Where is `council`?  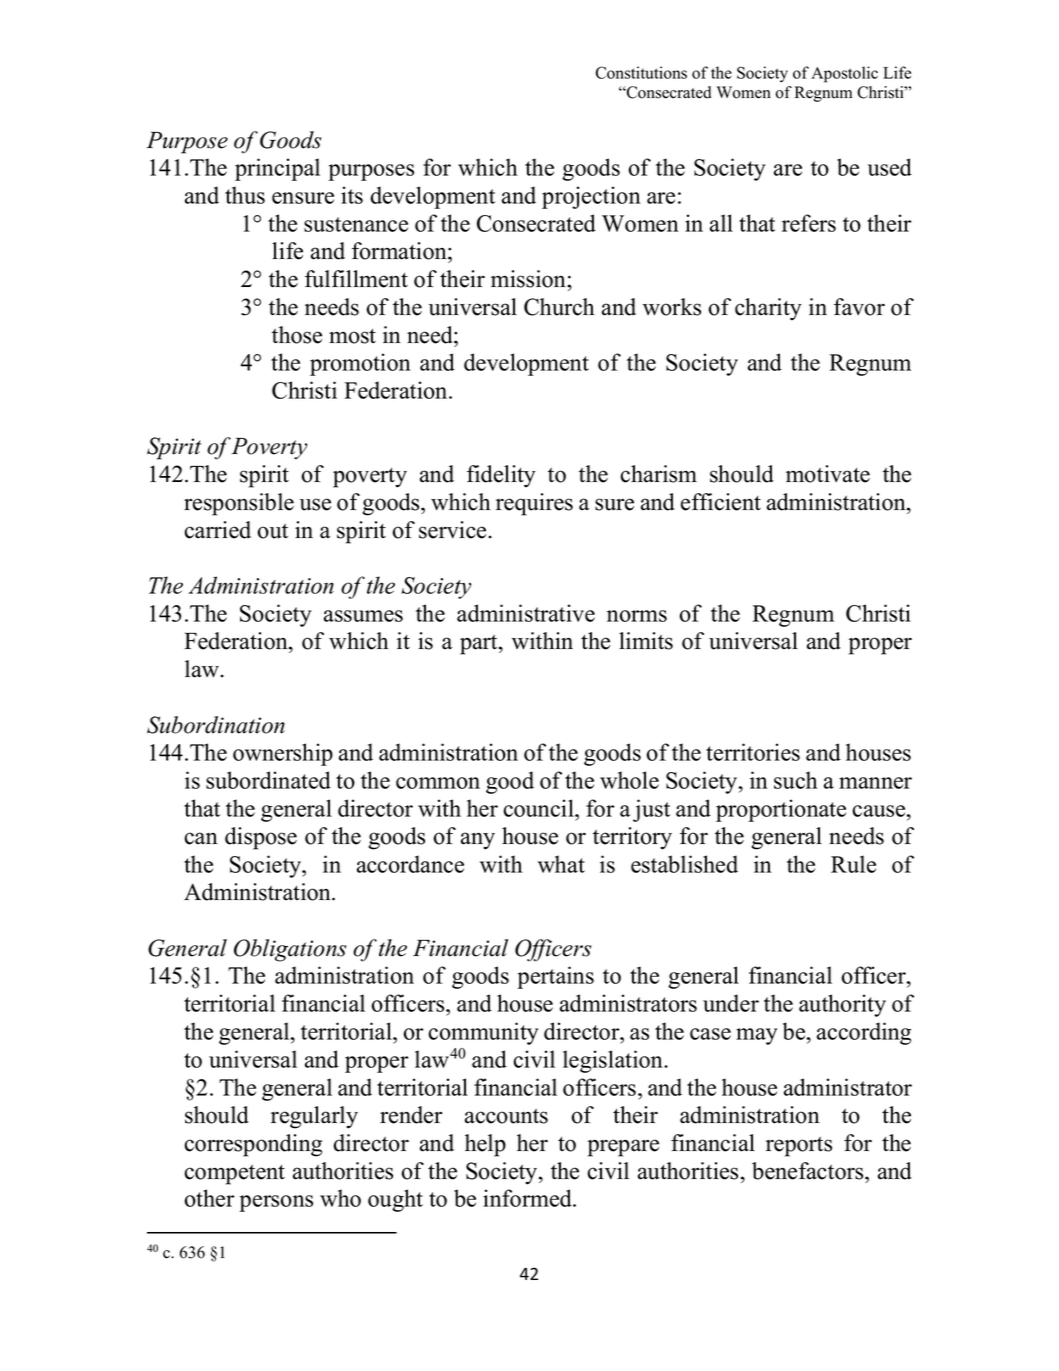
council is located at coordinates (540, 808).
